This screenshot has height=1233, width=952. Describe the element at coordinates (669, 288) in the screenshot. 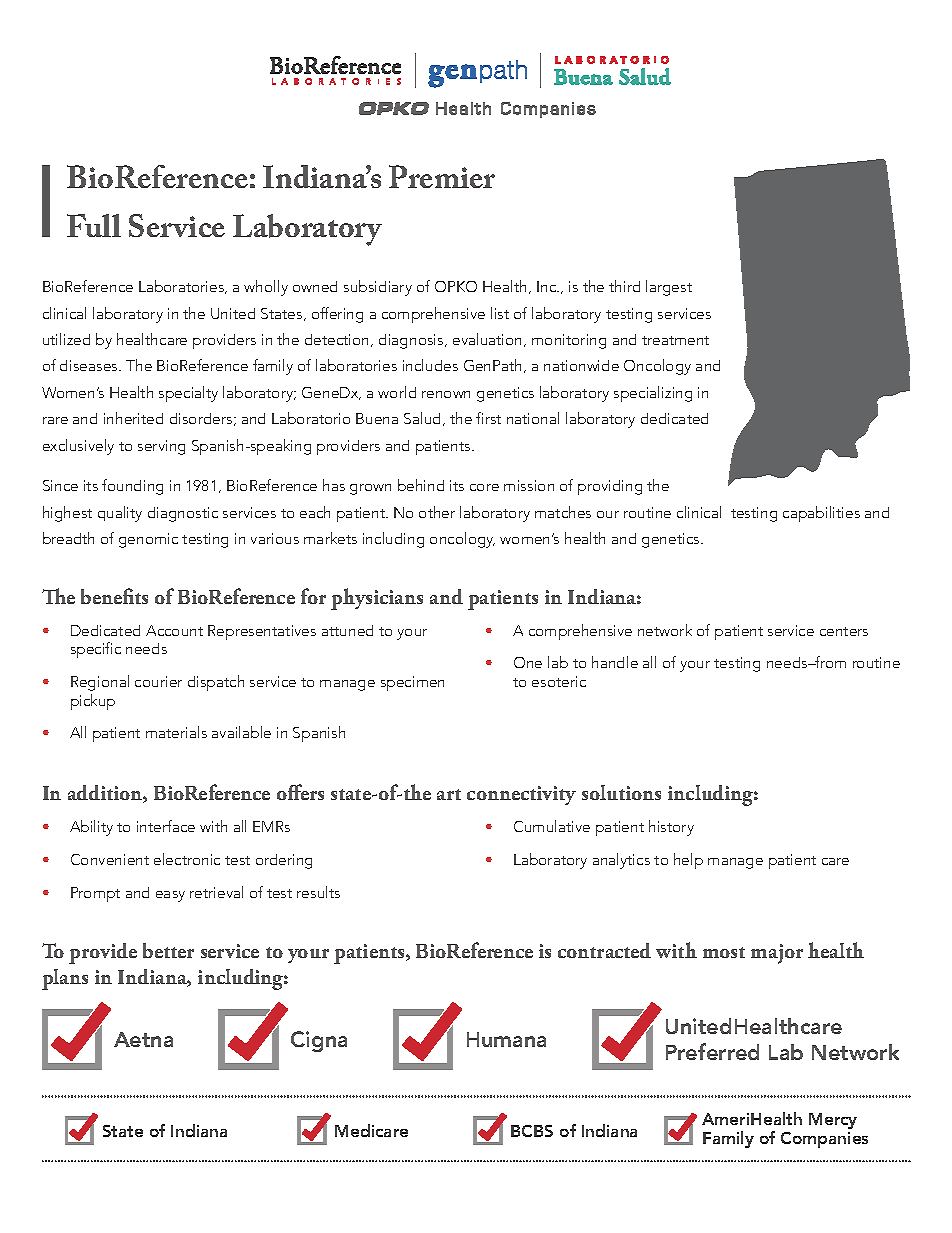

I see `largest` at that location.
